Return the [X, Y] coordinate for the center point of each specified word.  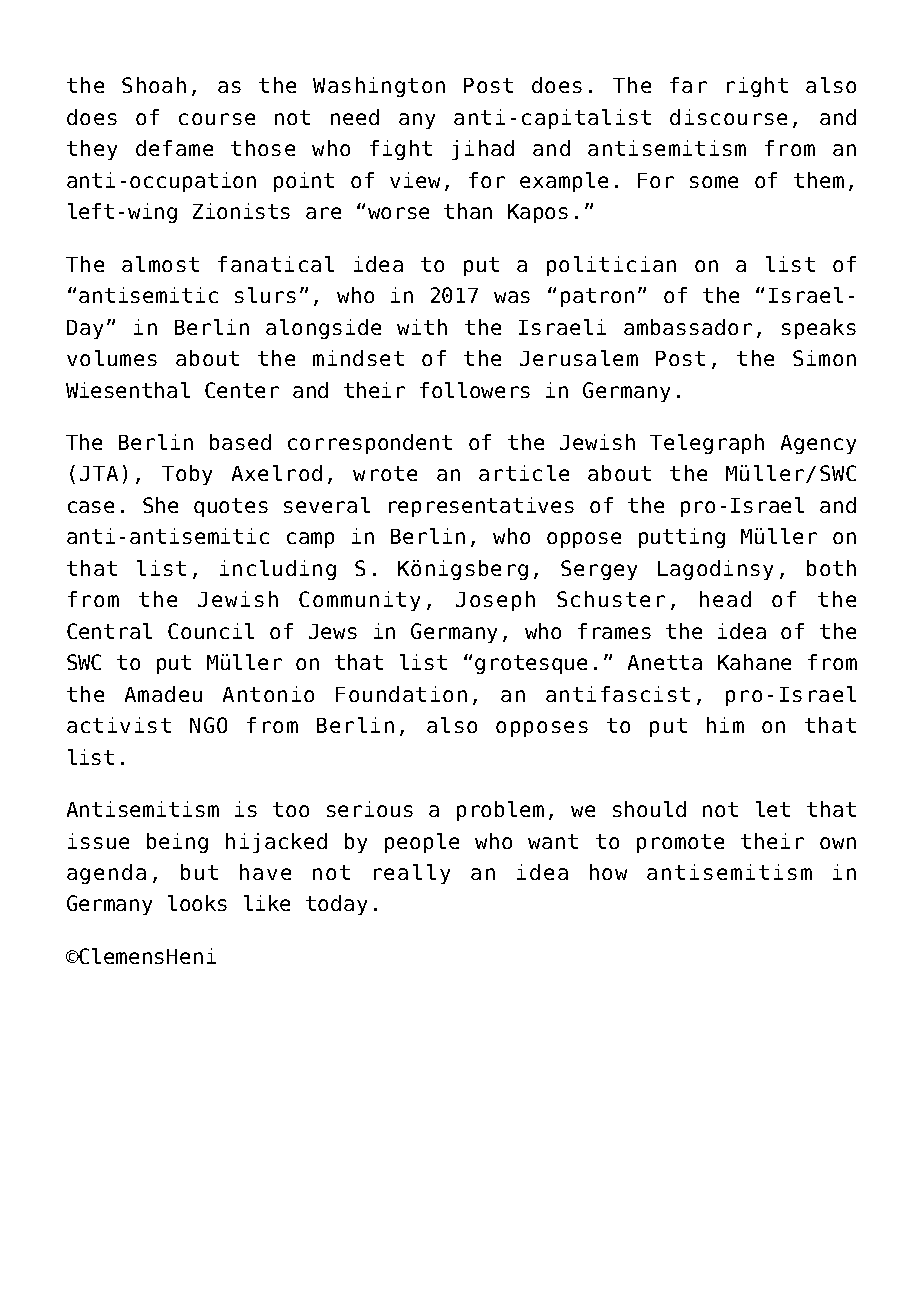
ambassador [688, 327]
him [725, 725]
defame [174, 148]
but [199, 872]
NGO [208, 725]
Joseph [495, 601]
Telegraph [707, 444]
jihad [483, 150]
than [468, 211]
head [725, 599]
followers [475, 390]
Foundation [401, 694]
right [757, 87]
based [240, 442]
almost [160, 264]
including [278, 570]
